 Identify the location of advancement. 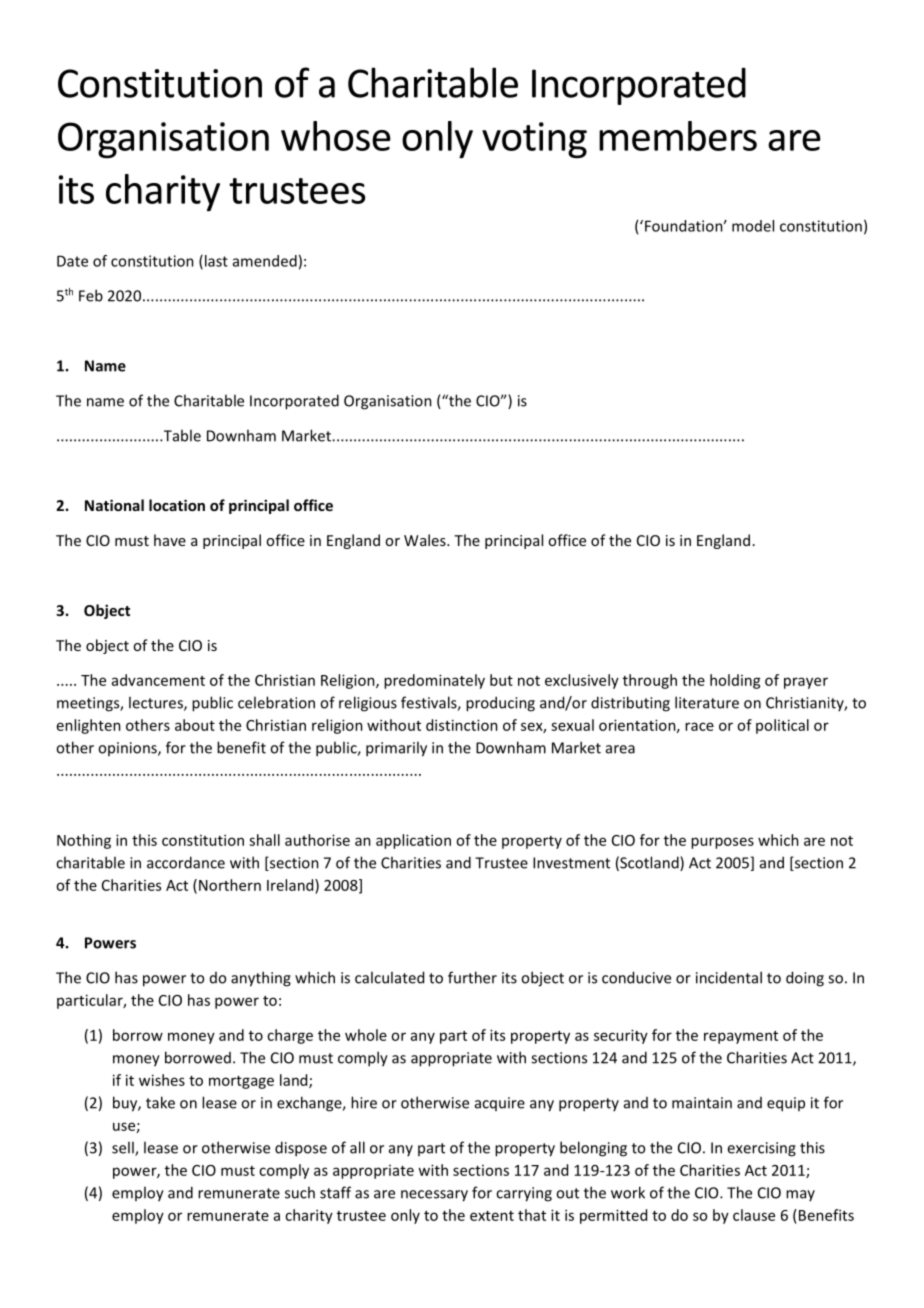
(158, 680).
